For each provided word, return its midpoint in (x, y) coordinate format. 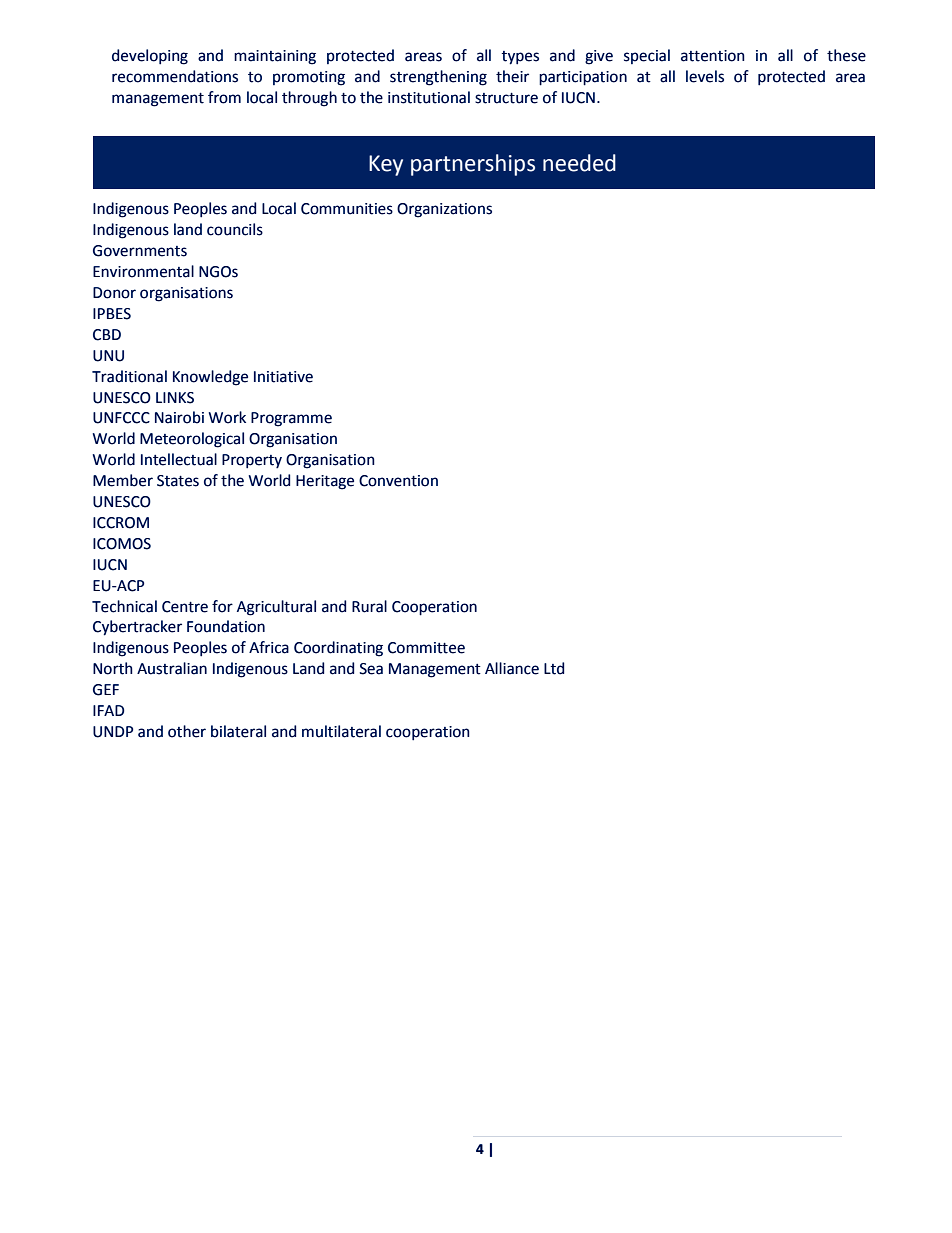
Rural (369, 606)
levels (705, 76)
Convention (398, 481)
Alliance (512, 668)
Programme (291, 419)
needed (579, 163)
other (187, 731)
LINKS (175, 398)
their (512, 76)
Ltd (554, 668)
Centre (185, 607)
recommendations (175, 76)
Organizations (444, 210)
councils (235, 229)
